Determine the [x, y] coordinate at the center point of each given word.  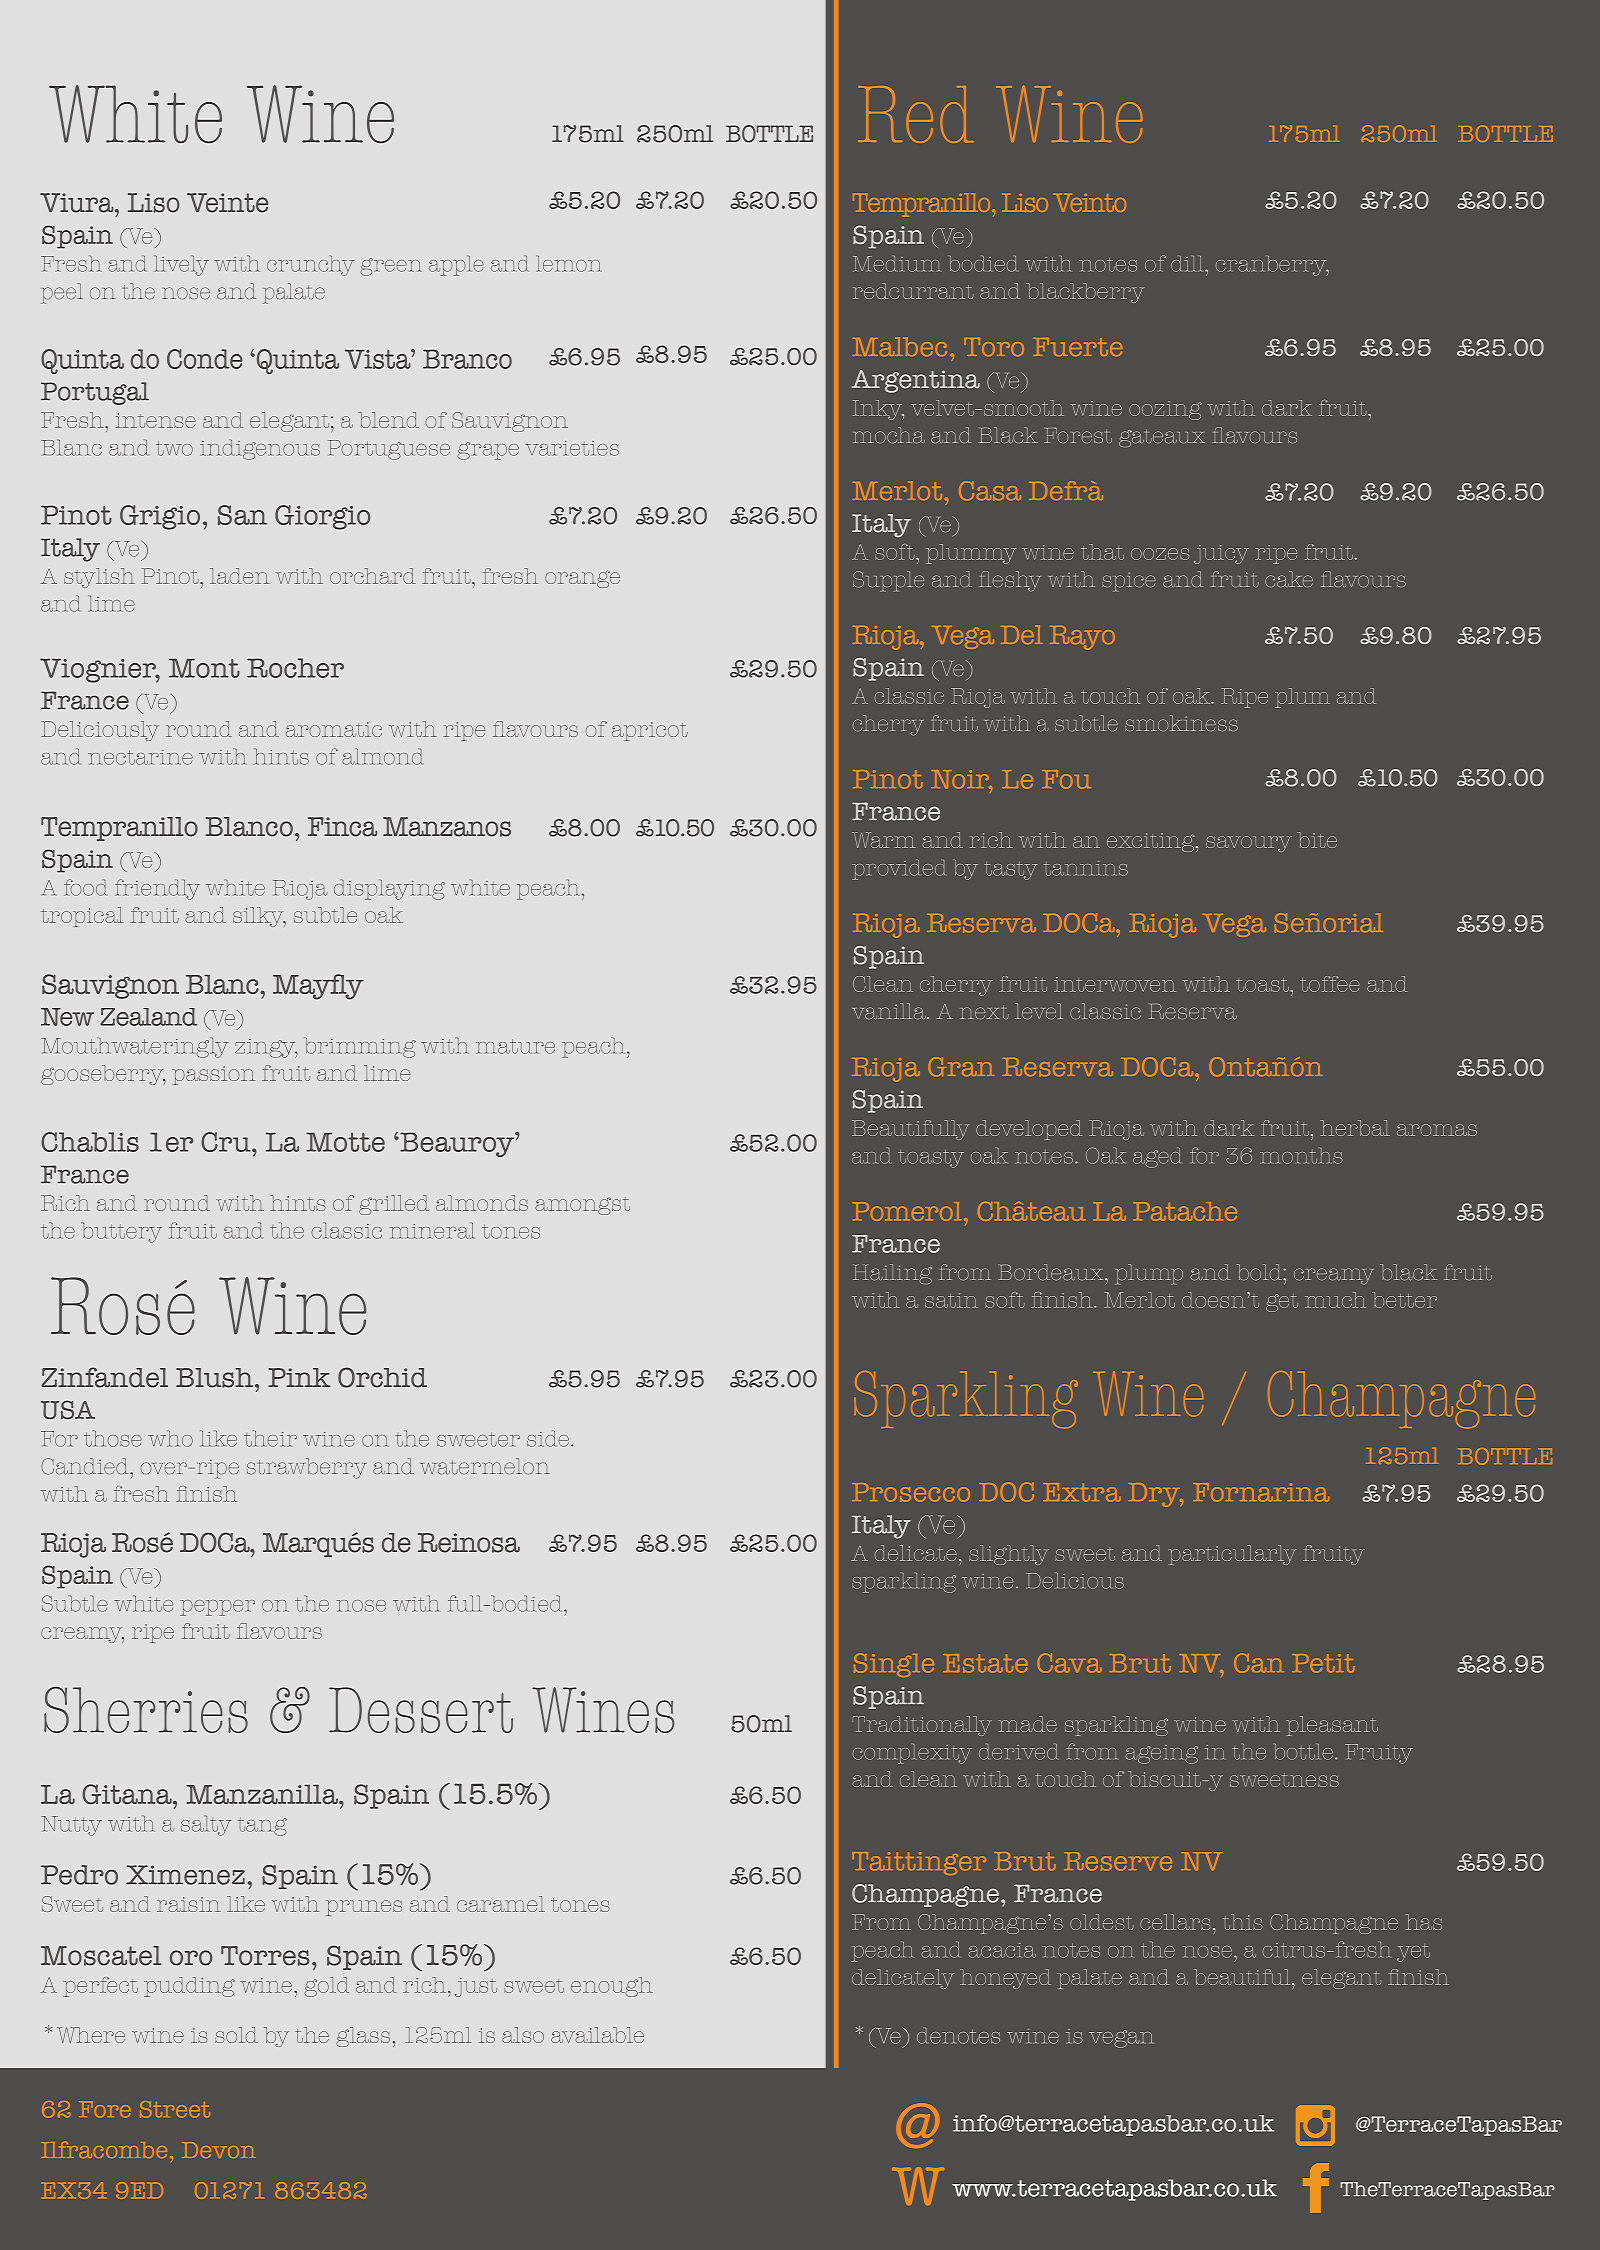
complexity [912, 1754]
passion [213, 1075]
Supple [888, 581]
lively [182, 266]
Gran [961, 1067]
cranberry [1272, 266]
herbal [1355, 1128]
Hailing [892, 1274]
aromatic [334, 729]
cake [1289, 579]
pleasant [1332, 1726]
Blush [216, 1378]
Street [175, 2109]
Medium [896, 264]
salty [206, 1826]
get [1282, 1303]
